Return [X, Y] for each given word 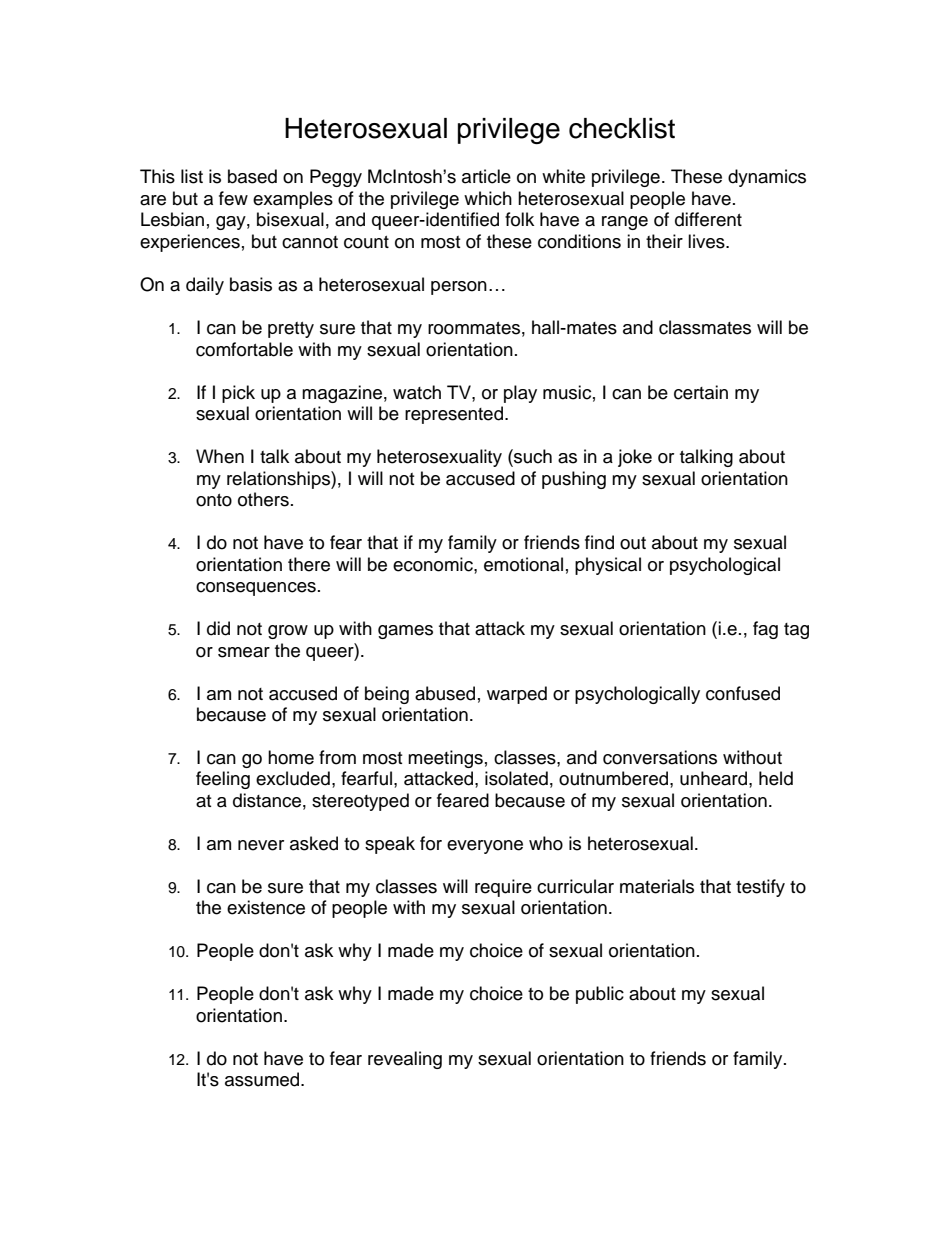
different [708, 219]
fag [765, 630]
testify [760, 888]
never [261, 845]
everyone [485, 847]
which [488, 198]
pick [238, 394]
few [233, 198]
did [218, 628]
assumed [263, 1079]
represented [454, 415]
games [405, 632]
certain [701, 392]
